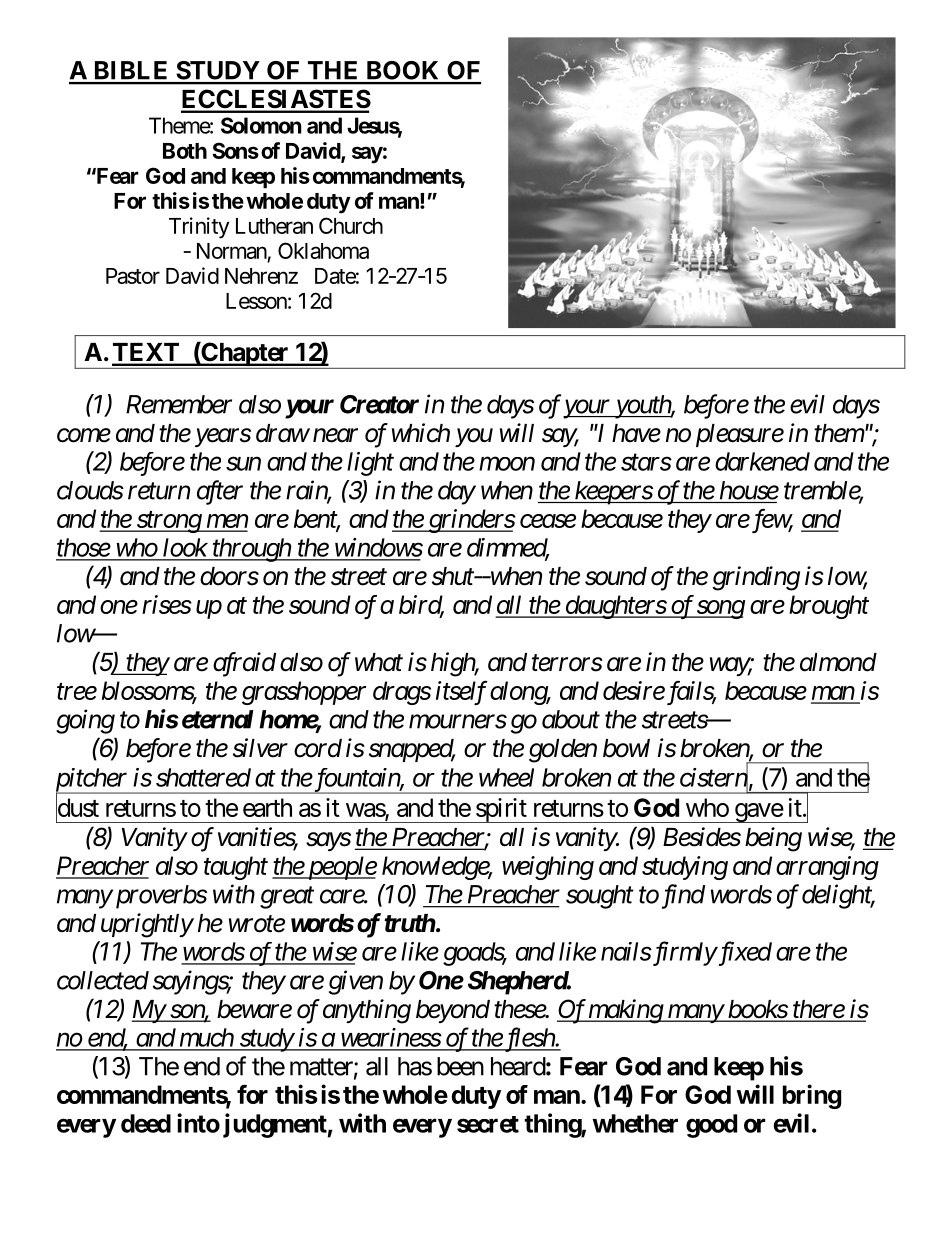 This screenshot has width=952, height=1233. I want to click on Oklahoma, so click(323, 250).
